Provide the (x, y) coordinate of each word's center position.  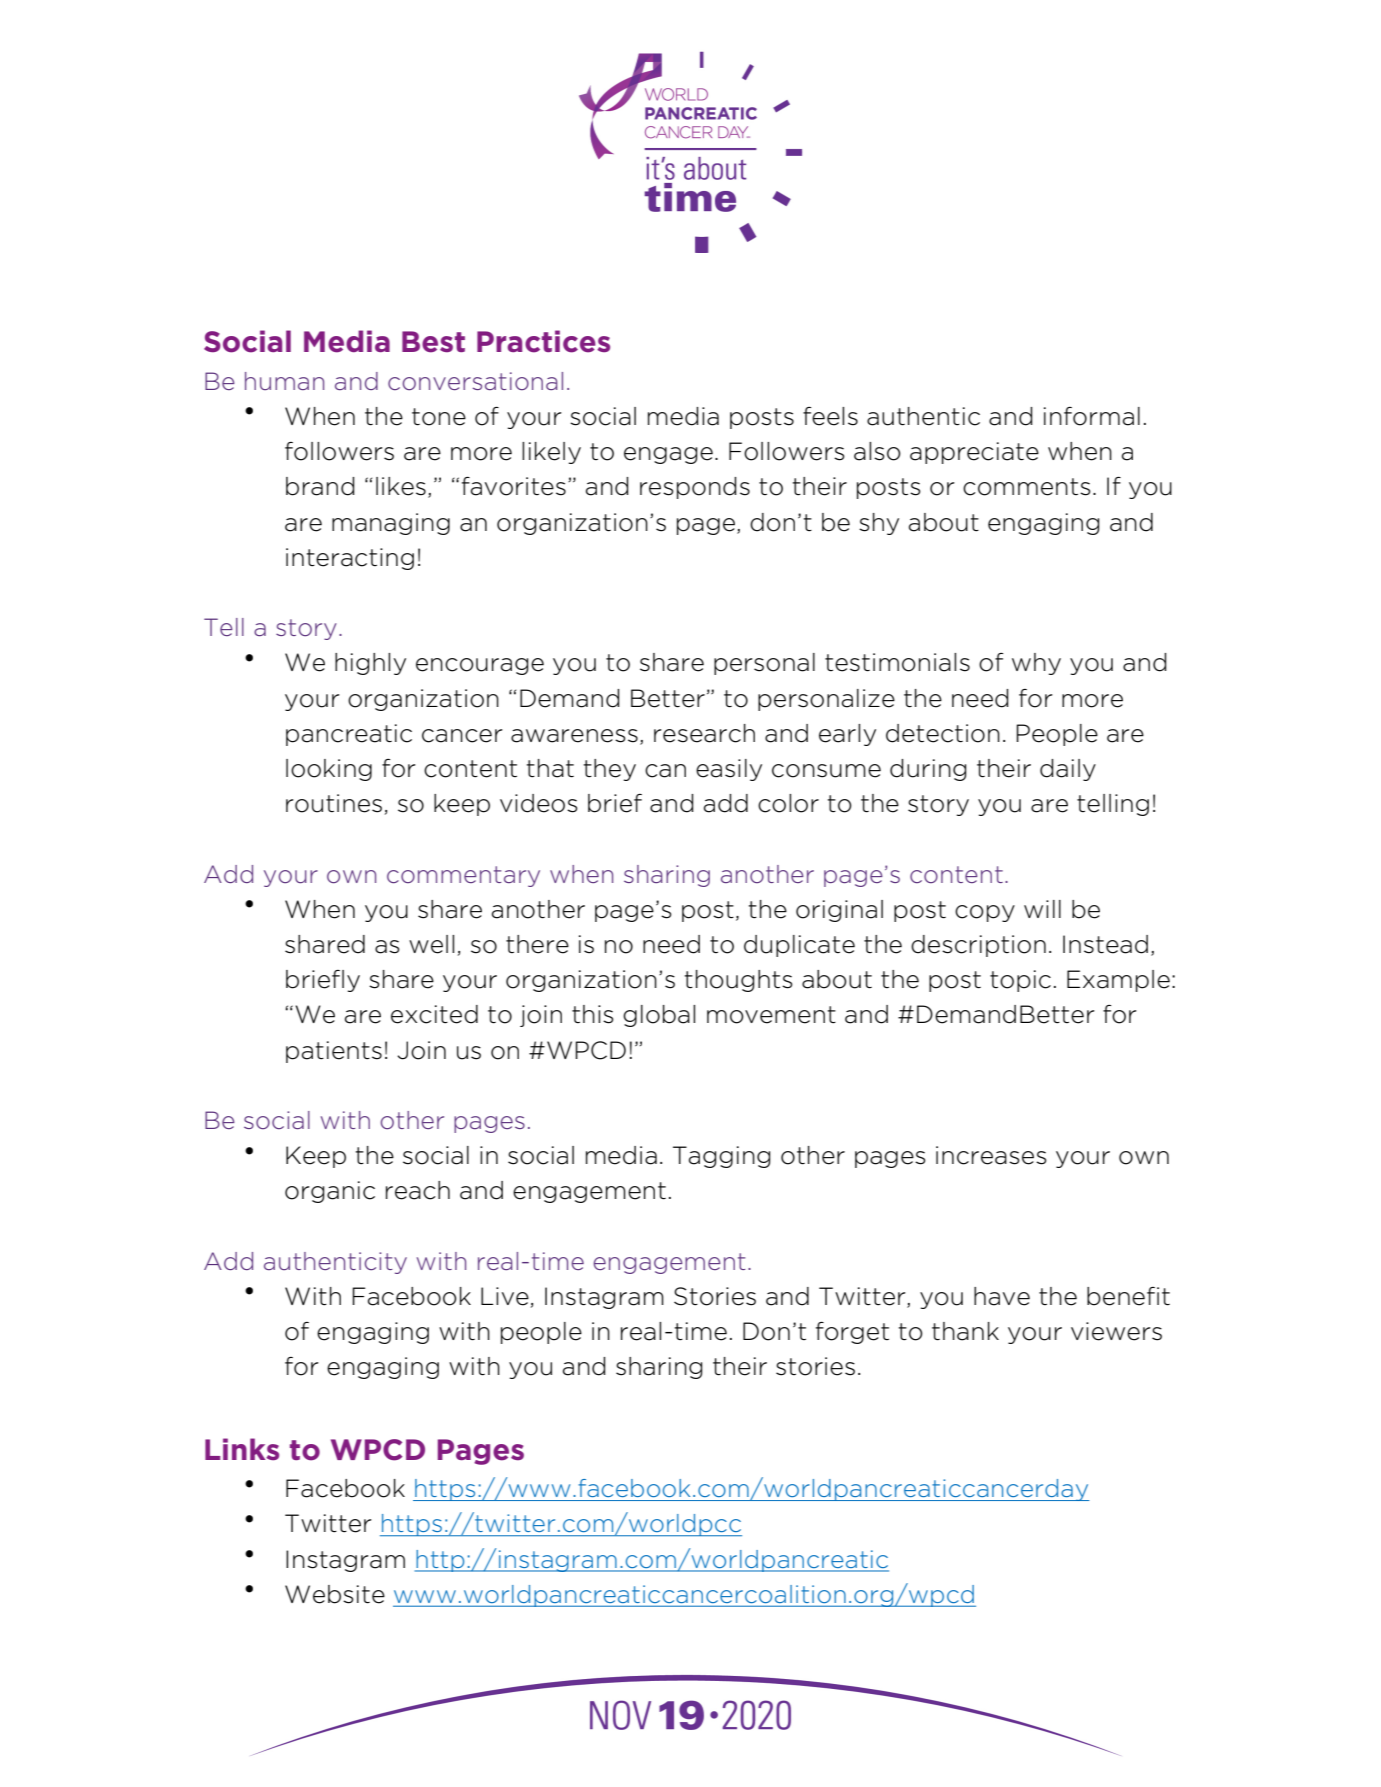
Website (335, 1594)
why (1036, 664)
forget (852, 1333)
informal (1092, 416)
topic (1020, 981)
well (431, 944)
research (704, 733)
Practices (543, 341)
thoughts (739, 981)
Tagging (722, 1157)
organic (330, 1192)
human (284, 381)
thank (965, 1331)
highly (370, 664)
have (1002, 1296)
